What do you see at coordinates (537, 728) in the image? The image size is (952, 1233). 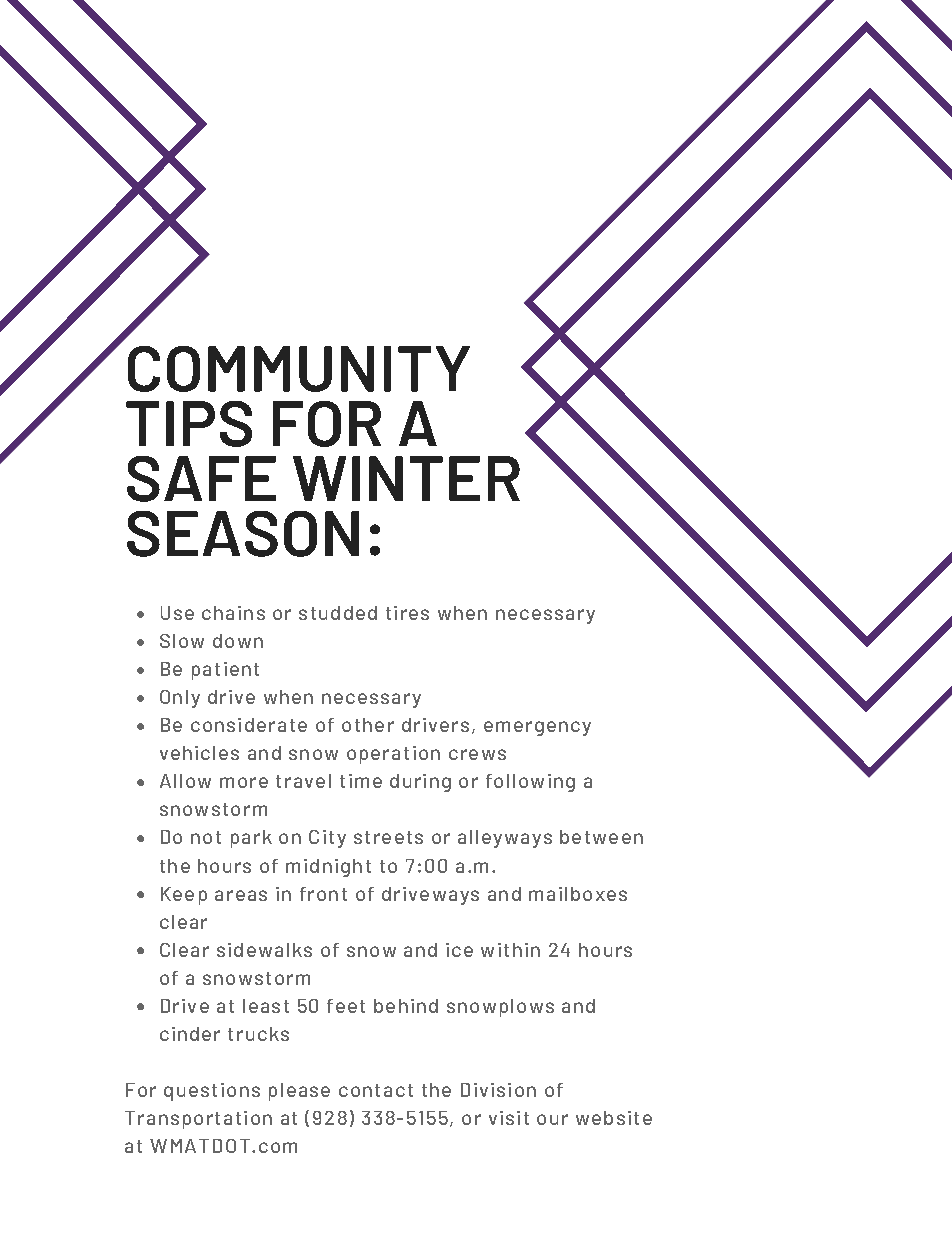 I see `emergency` at bounding box center [537, 728].
